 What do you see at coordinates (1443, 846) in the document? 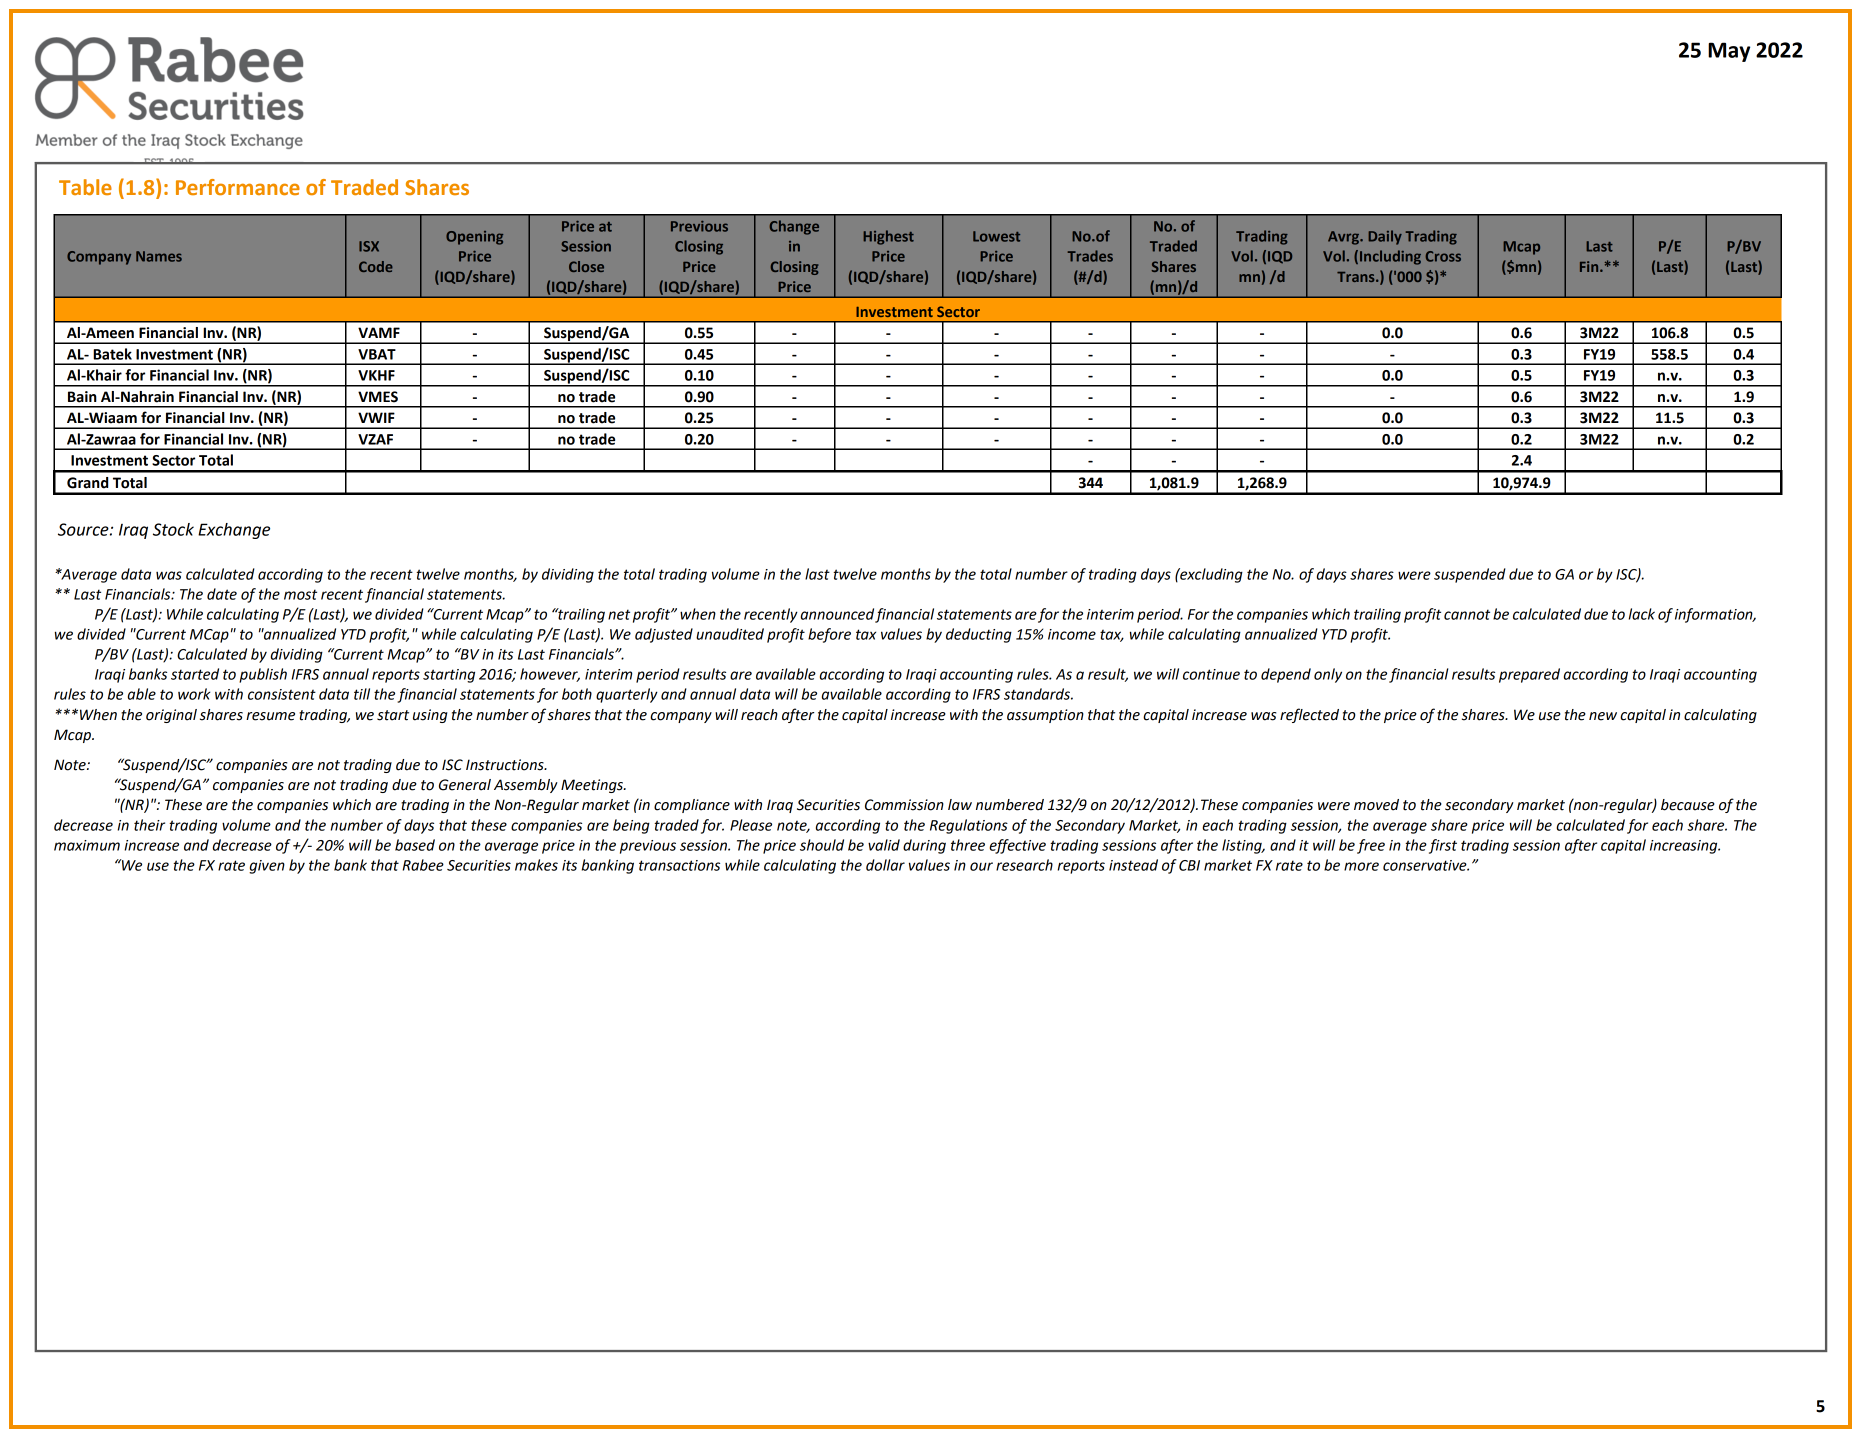
I see `first` at bounding box center [1443, 846].
